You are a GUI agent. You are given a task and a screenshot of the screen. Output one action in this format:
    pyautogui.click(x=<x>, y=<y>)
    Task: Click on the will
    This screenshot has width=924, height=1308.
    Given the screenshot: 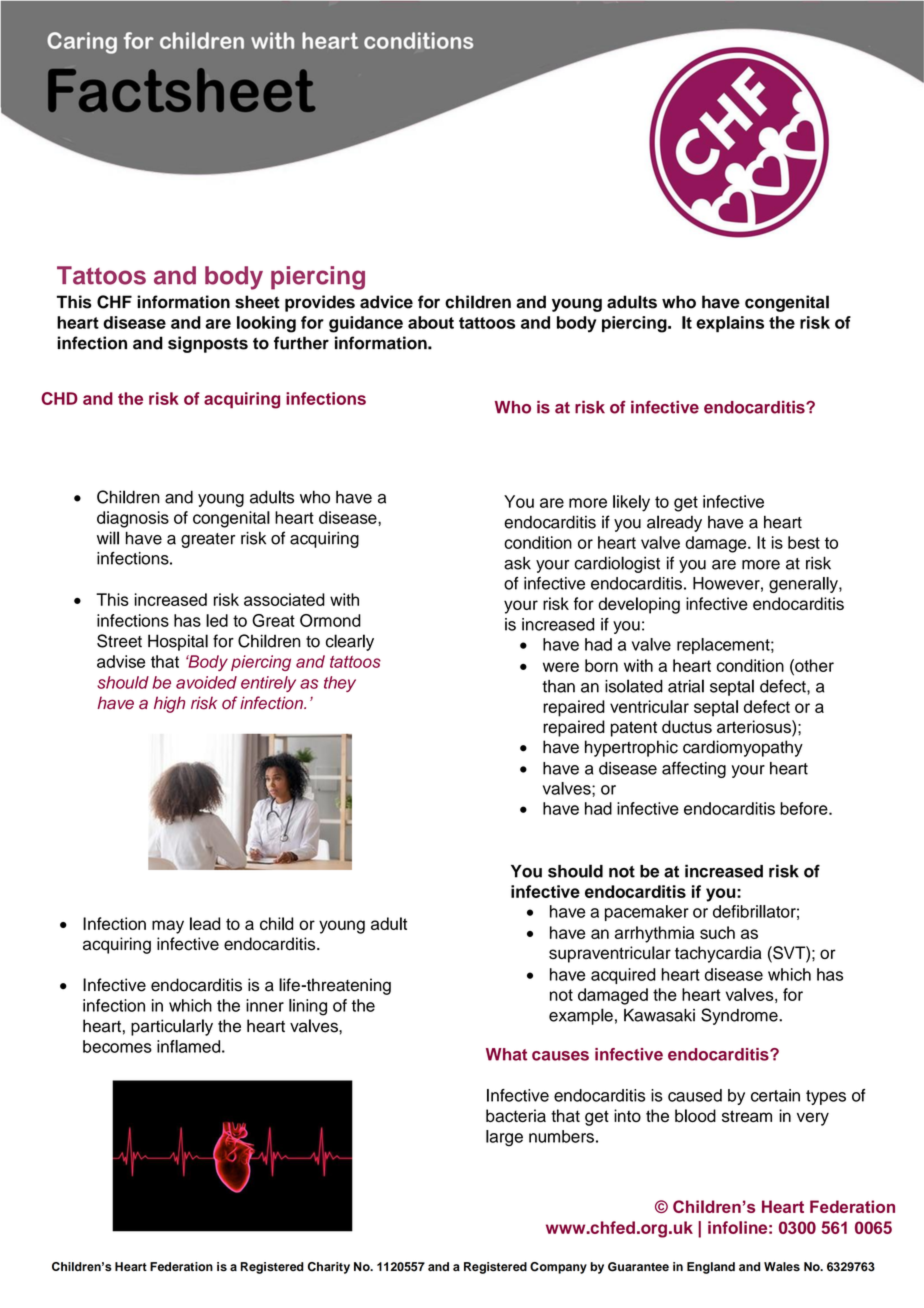 What is the action you would take?
    pyautogui.click(x=108, y=538)
